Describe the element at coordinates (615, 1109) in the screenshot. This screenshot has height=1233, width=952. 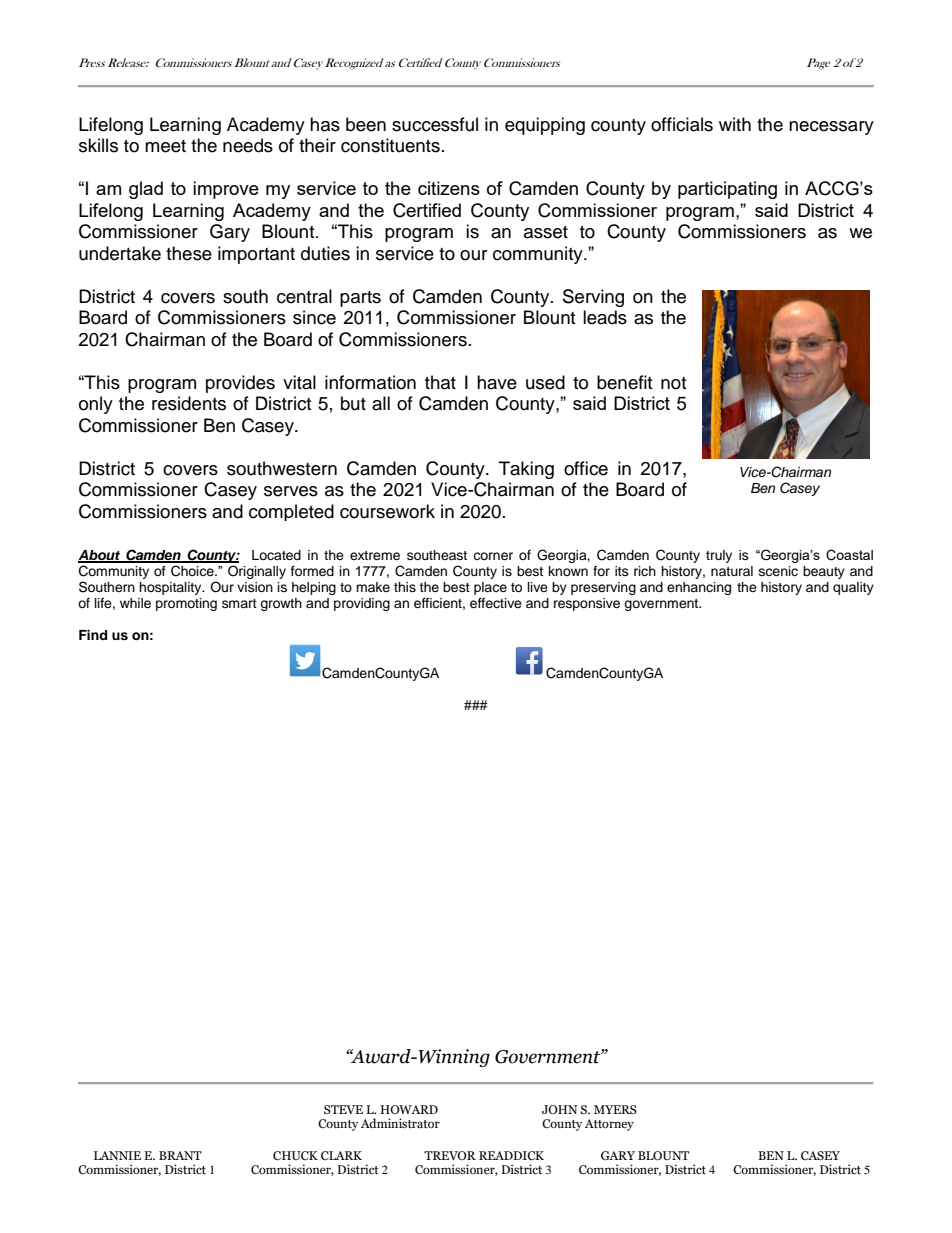
I see `MYERS` at that location.
